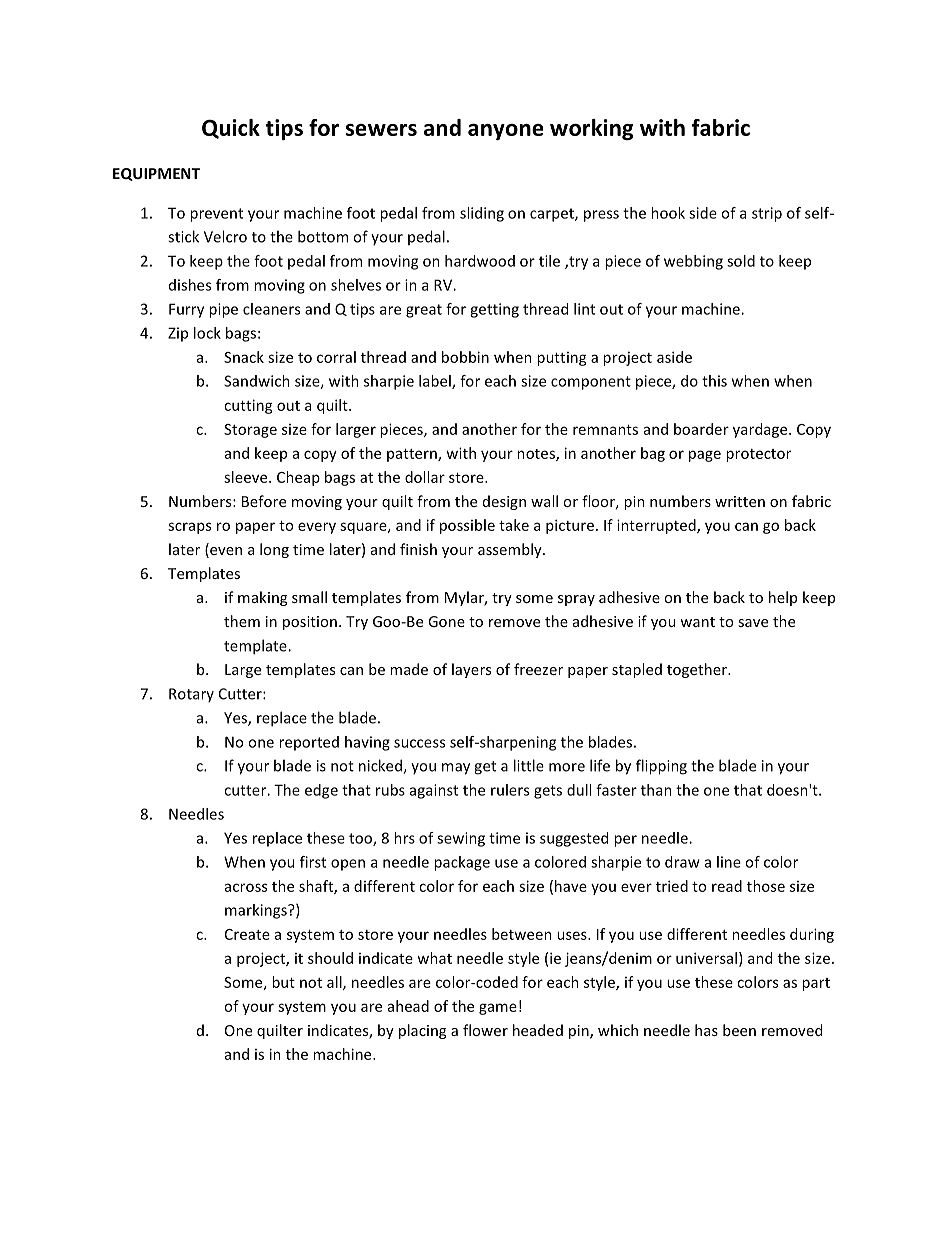 The width and height of the page is (952, 1233). Describe the element at coordinates (283, 982) in the page. I see `but` at that location.
